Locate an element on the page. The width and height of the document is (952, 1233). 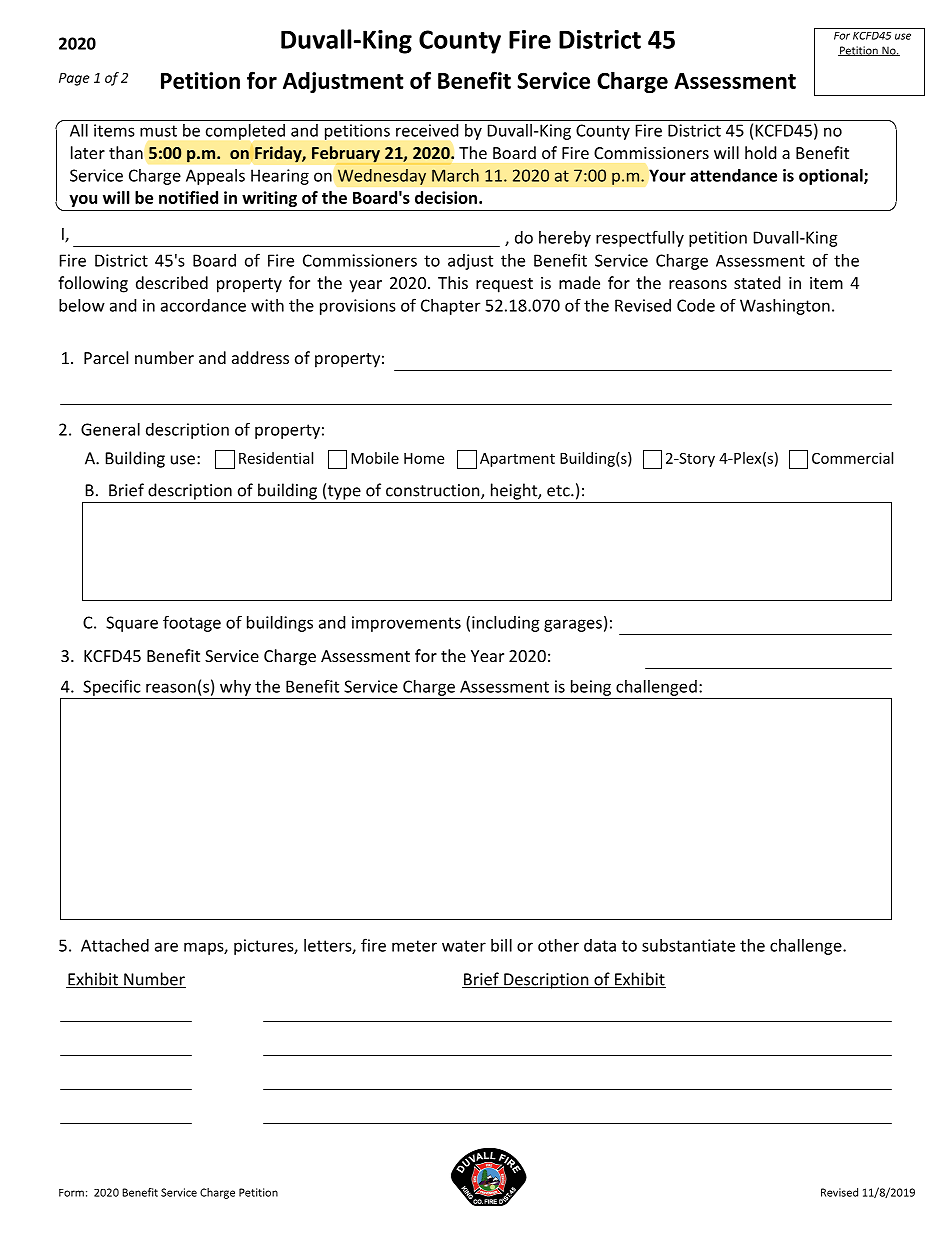
water is located at coordinates (464, 946).
